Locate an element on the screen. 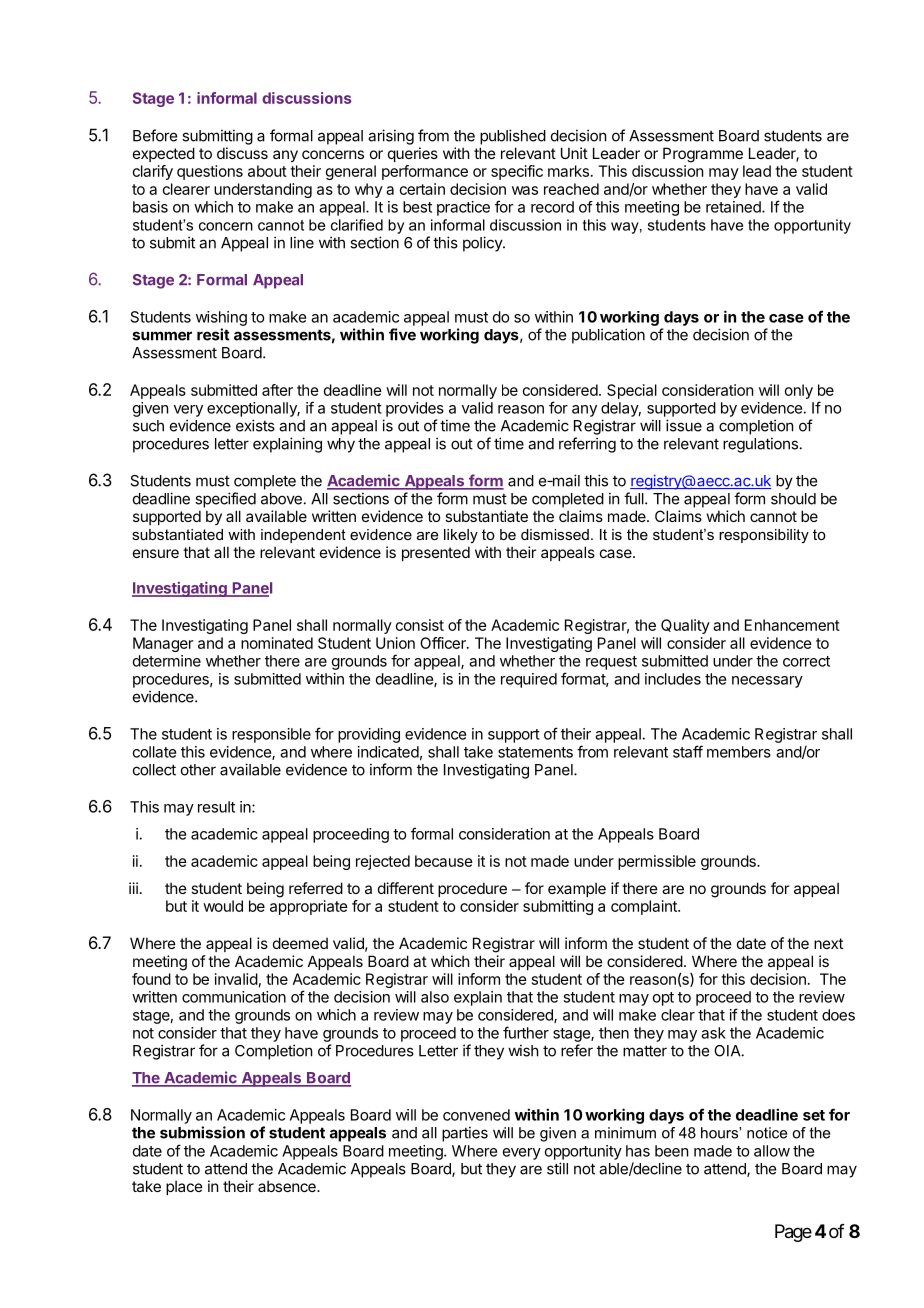 The image size is (924, 1308). questions is located at coordinates (210, 172).
